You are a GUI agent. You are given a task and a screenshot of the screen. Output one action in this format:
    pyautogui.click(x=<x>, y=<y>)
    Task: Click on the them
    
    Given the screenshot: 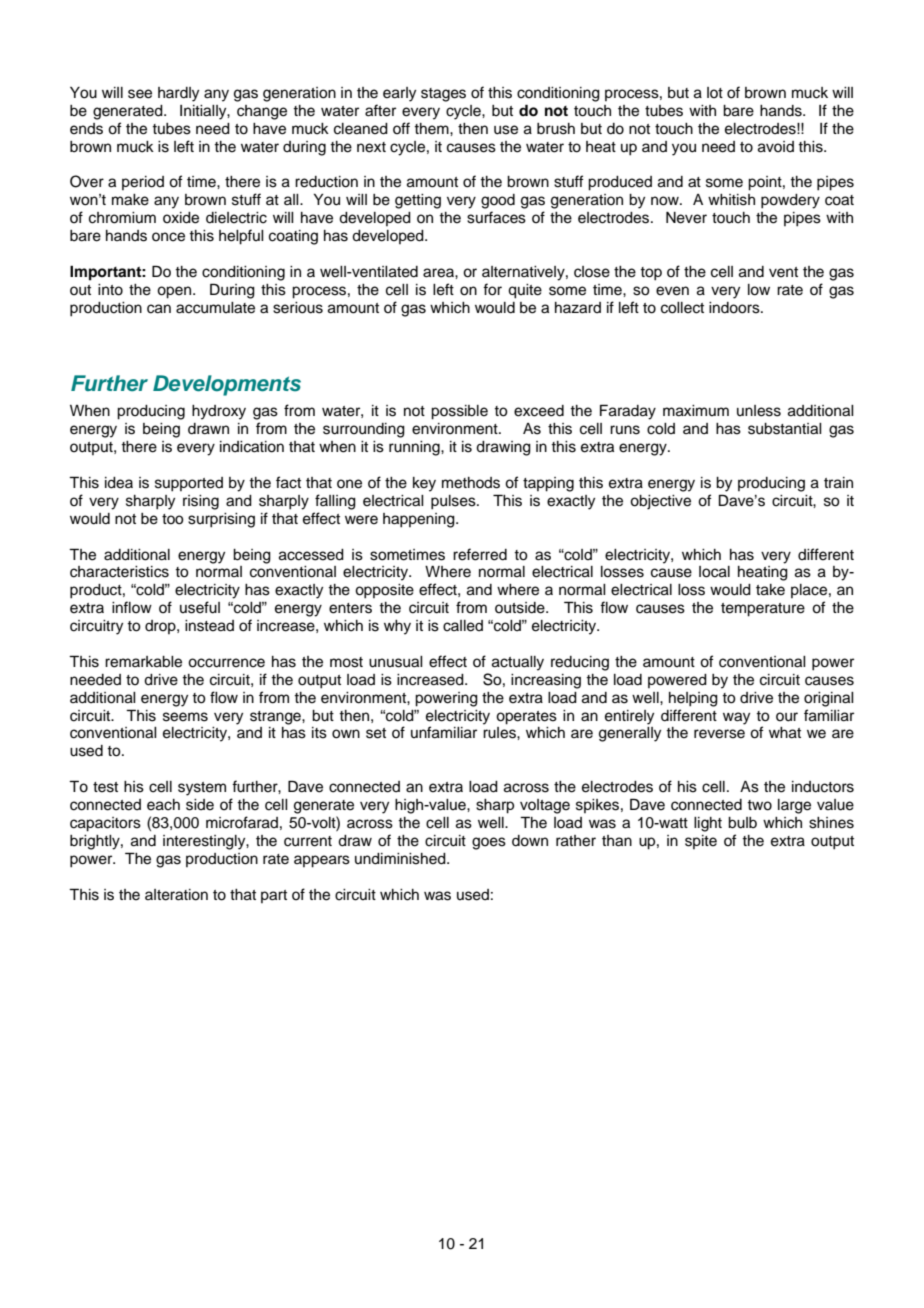 What is the action you would take?
    pyautogui.click(x=432, y=129)
